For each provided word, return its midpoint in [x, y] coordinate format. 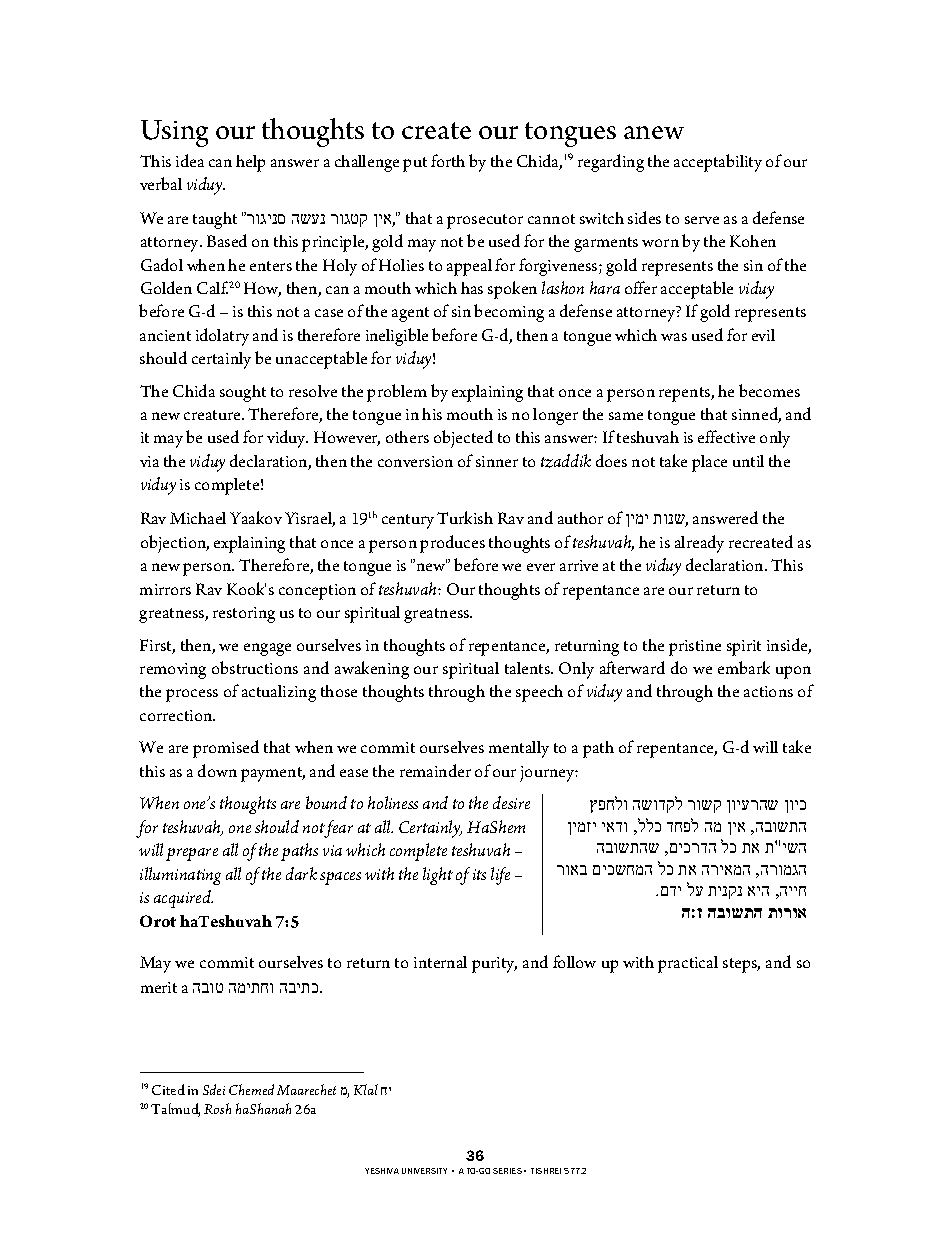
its [479, 874]
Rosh [217, 1108]
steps [741, 965]
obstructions [255, 667]
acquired [183, 899]
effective [726, 436]
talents [528, 668]
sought [243, 393]
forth [448, 160]
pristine [695, 648]
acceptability [718, 163]
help [250, 163]
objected [463, 439]
